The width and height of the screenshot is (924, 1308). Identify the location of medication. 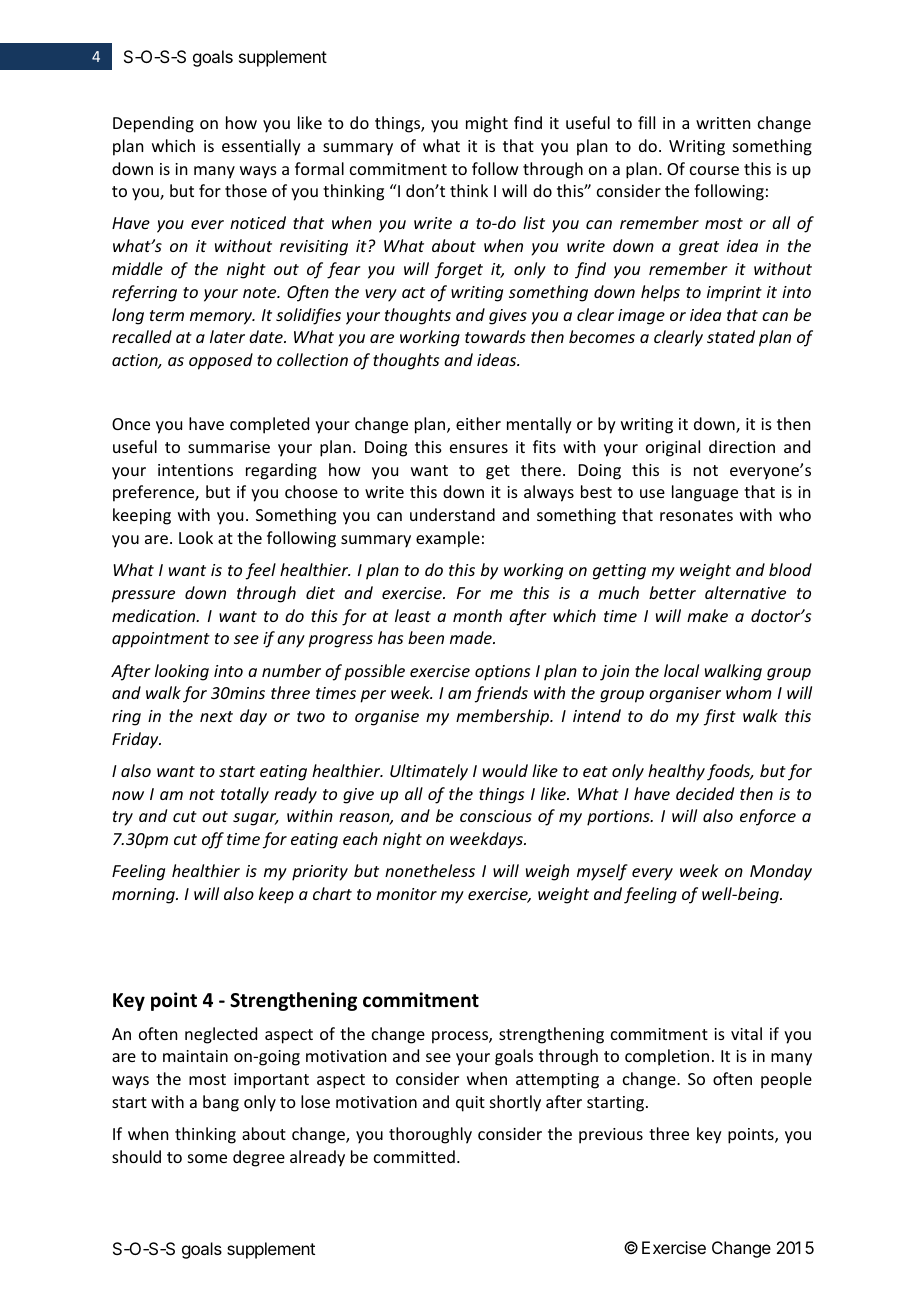
(155, 615).
